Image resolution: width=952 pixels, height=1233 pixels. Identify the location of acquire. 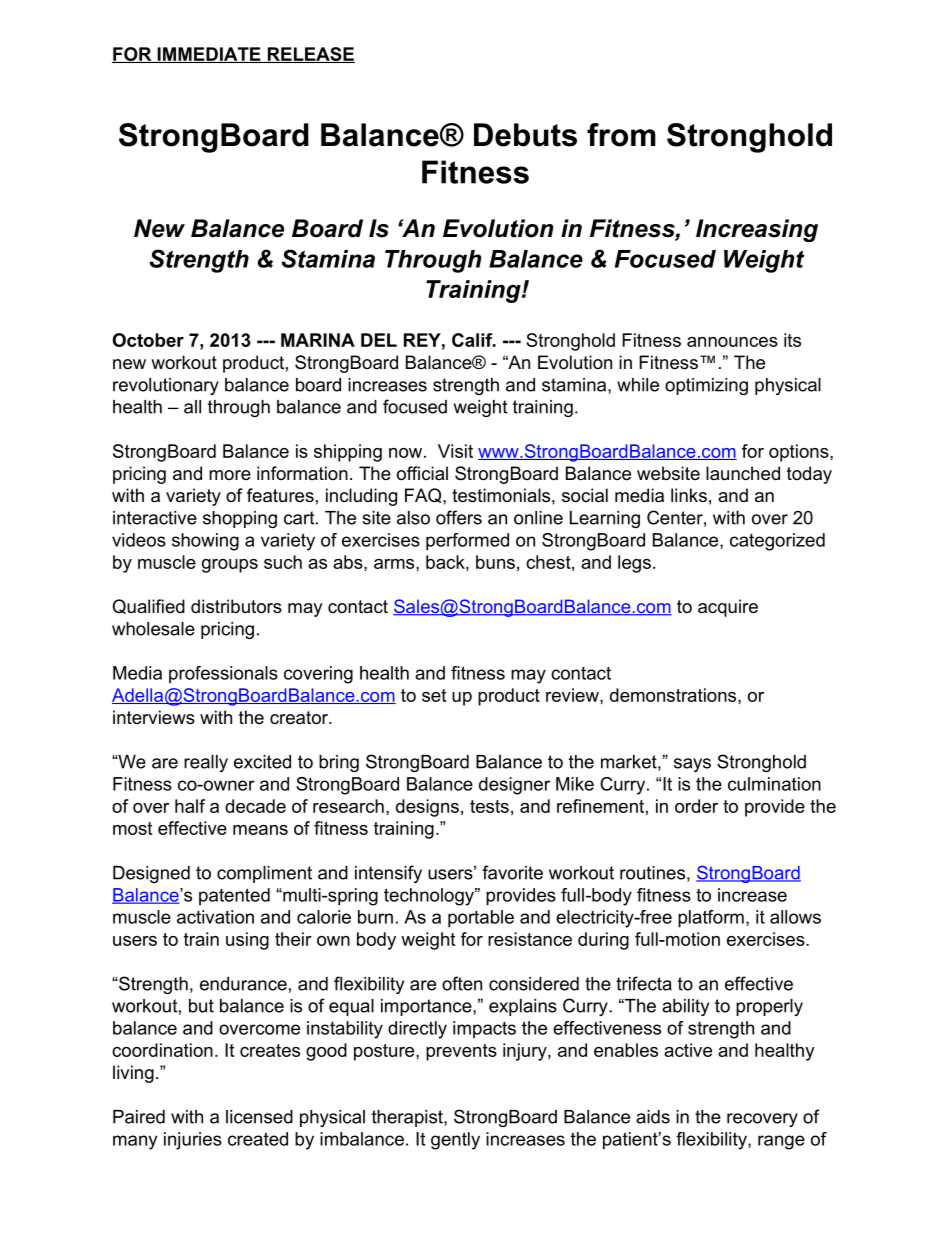
(728, 608).
